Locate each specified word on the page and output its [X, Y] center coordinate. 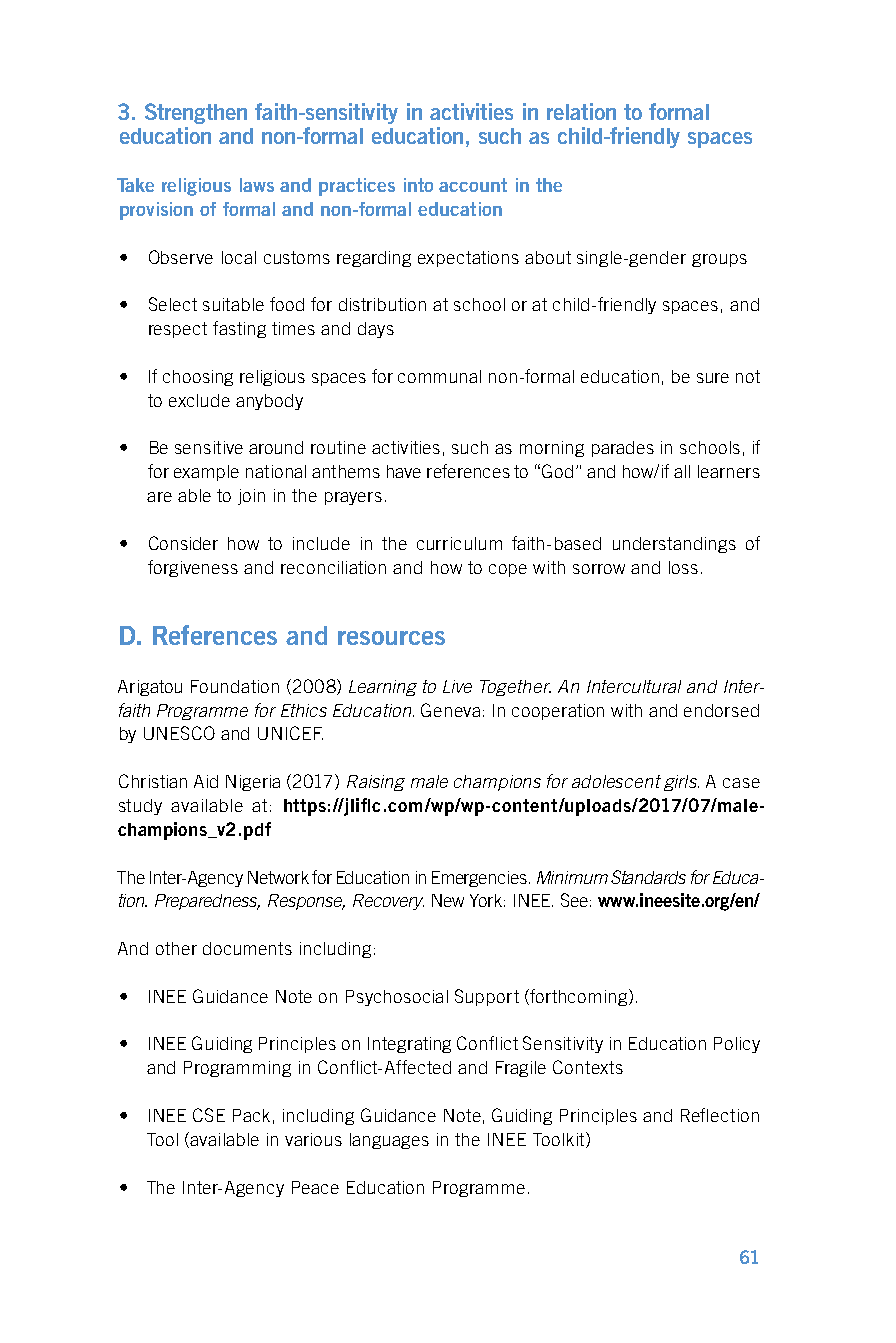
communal [439, 376]
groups [719, 260]
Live [457, 686]
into [418, 185]
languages [389, 1141]
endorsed [721, 710]
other [176, 948]
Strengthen [196, 113]
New [448, 900]
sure [713, 378]
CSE [209, 1115]
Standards [648, 877]
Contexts [588, 1067]
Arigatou [150, 688]
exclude [199, 400]
